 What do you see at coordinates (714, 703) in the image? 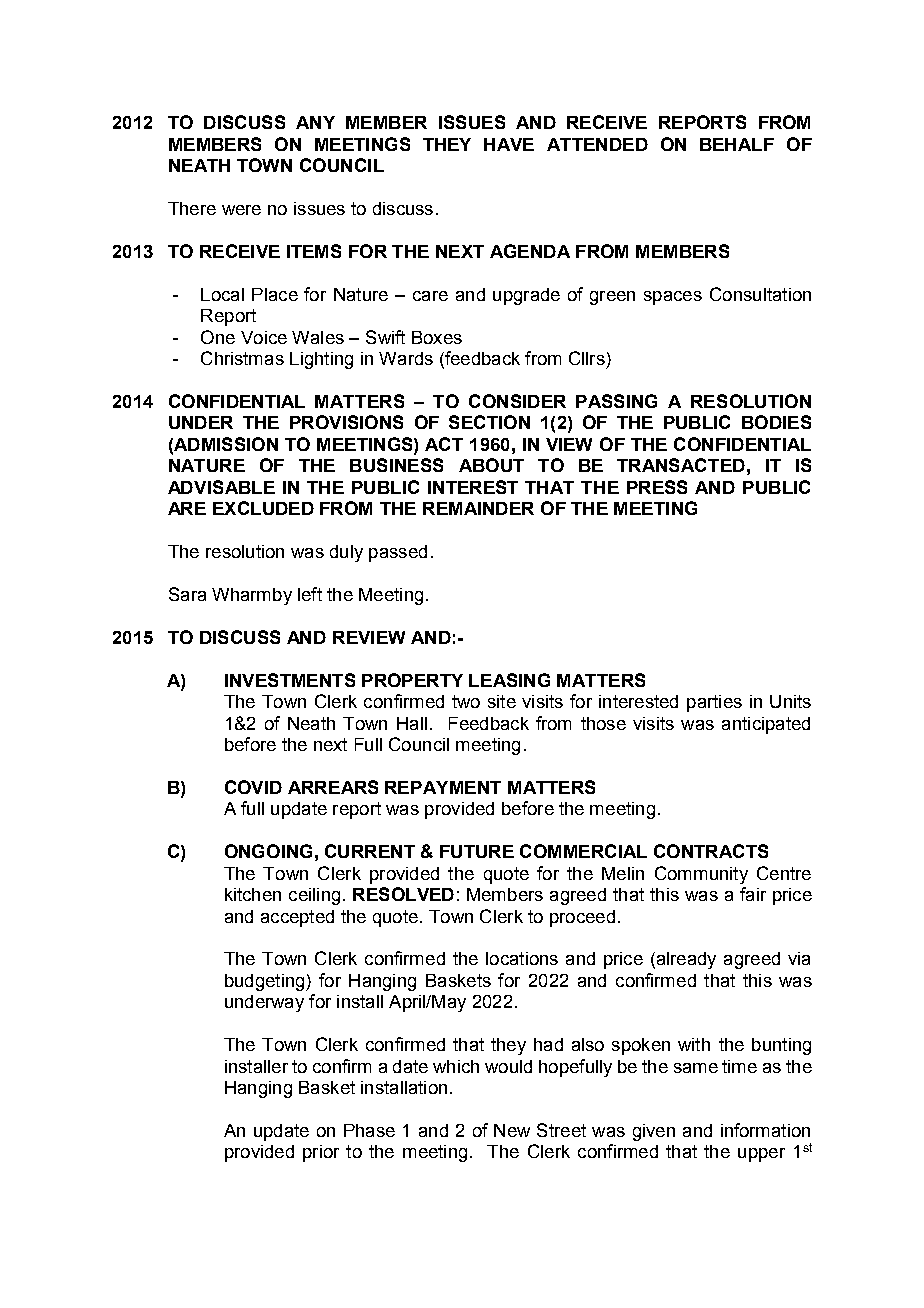
I see `parties` at bounding box center [714, 703].
